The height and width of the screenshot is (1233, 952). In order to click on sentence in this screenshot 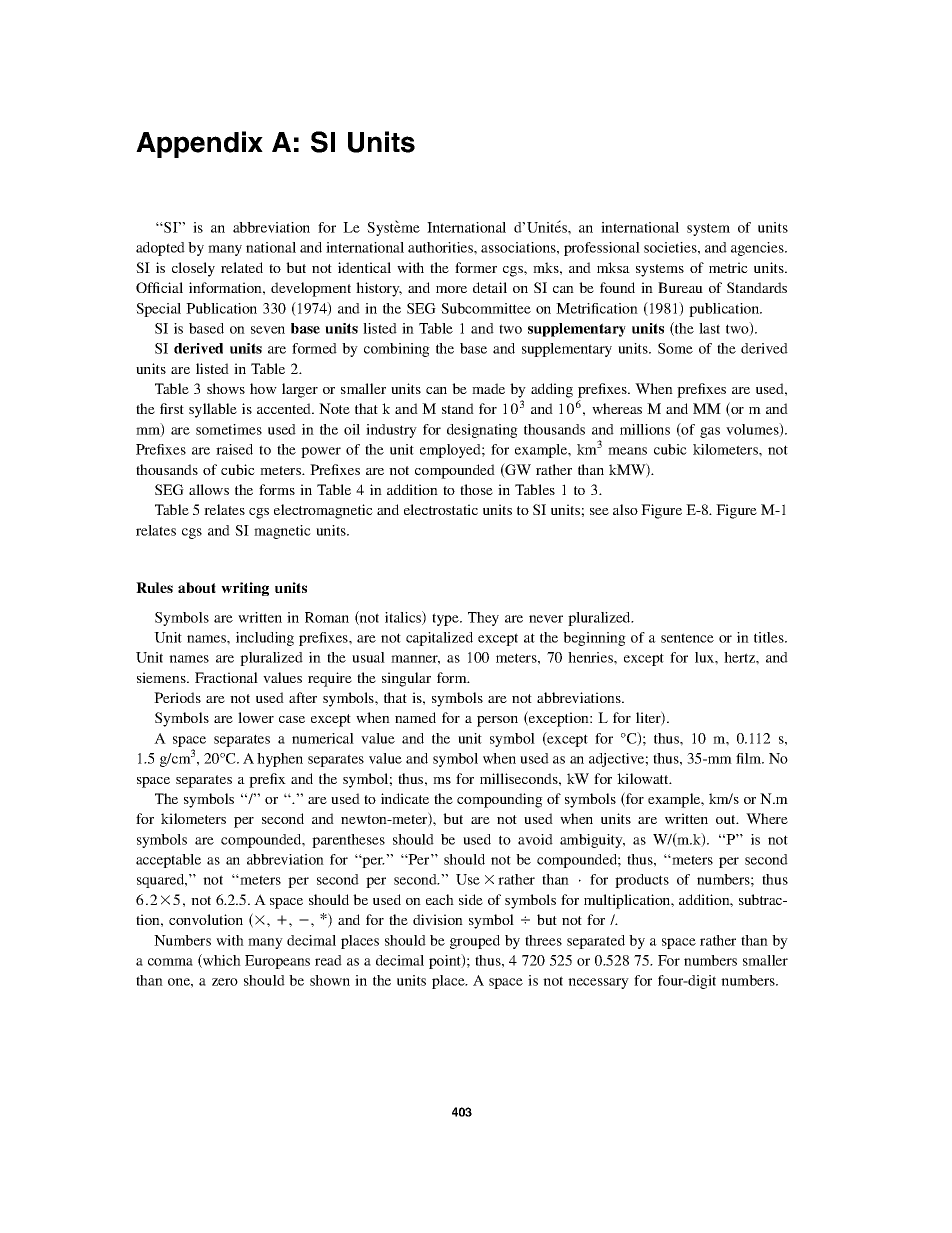, I will do `click(687, 638)`.
